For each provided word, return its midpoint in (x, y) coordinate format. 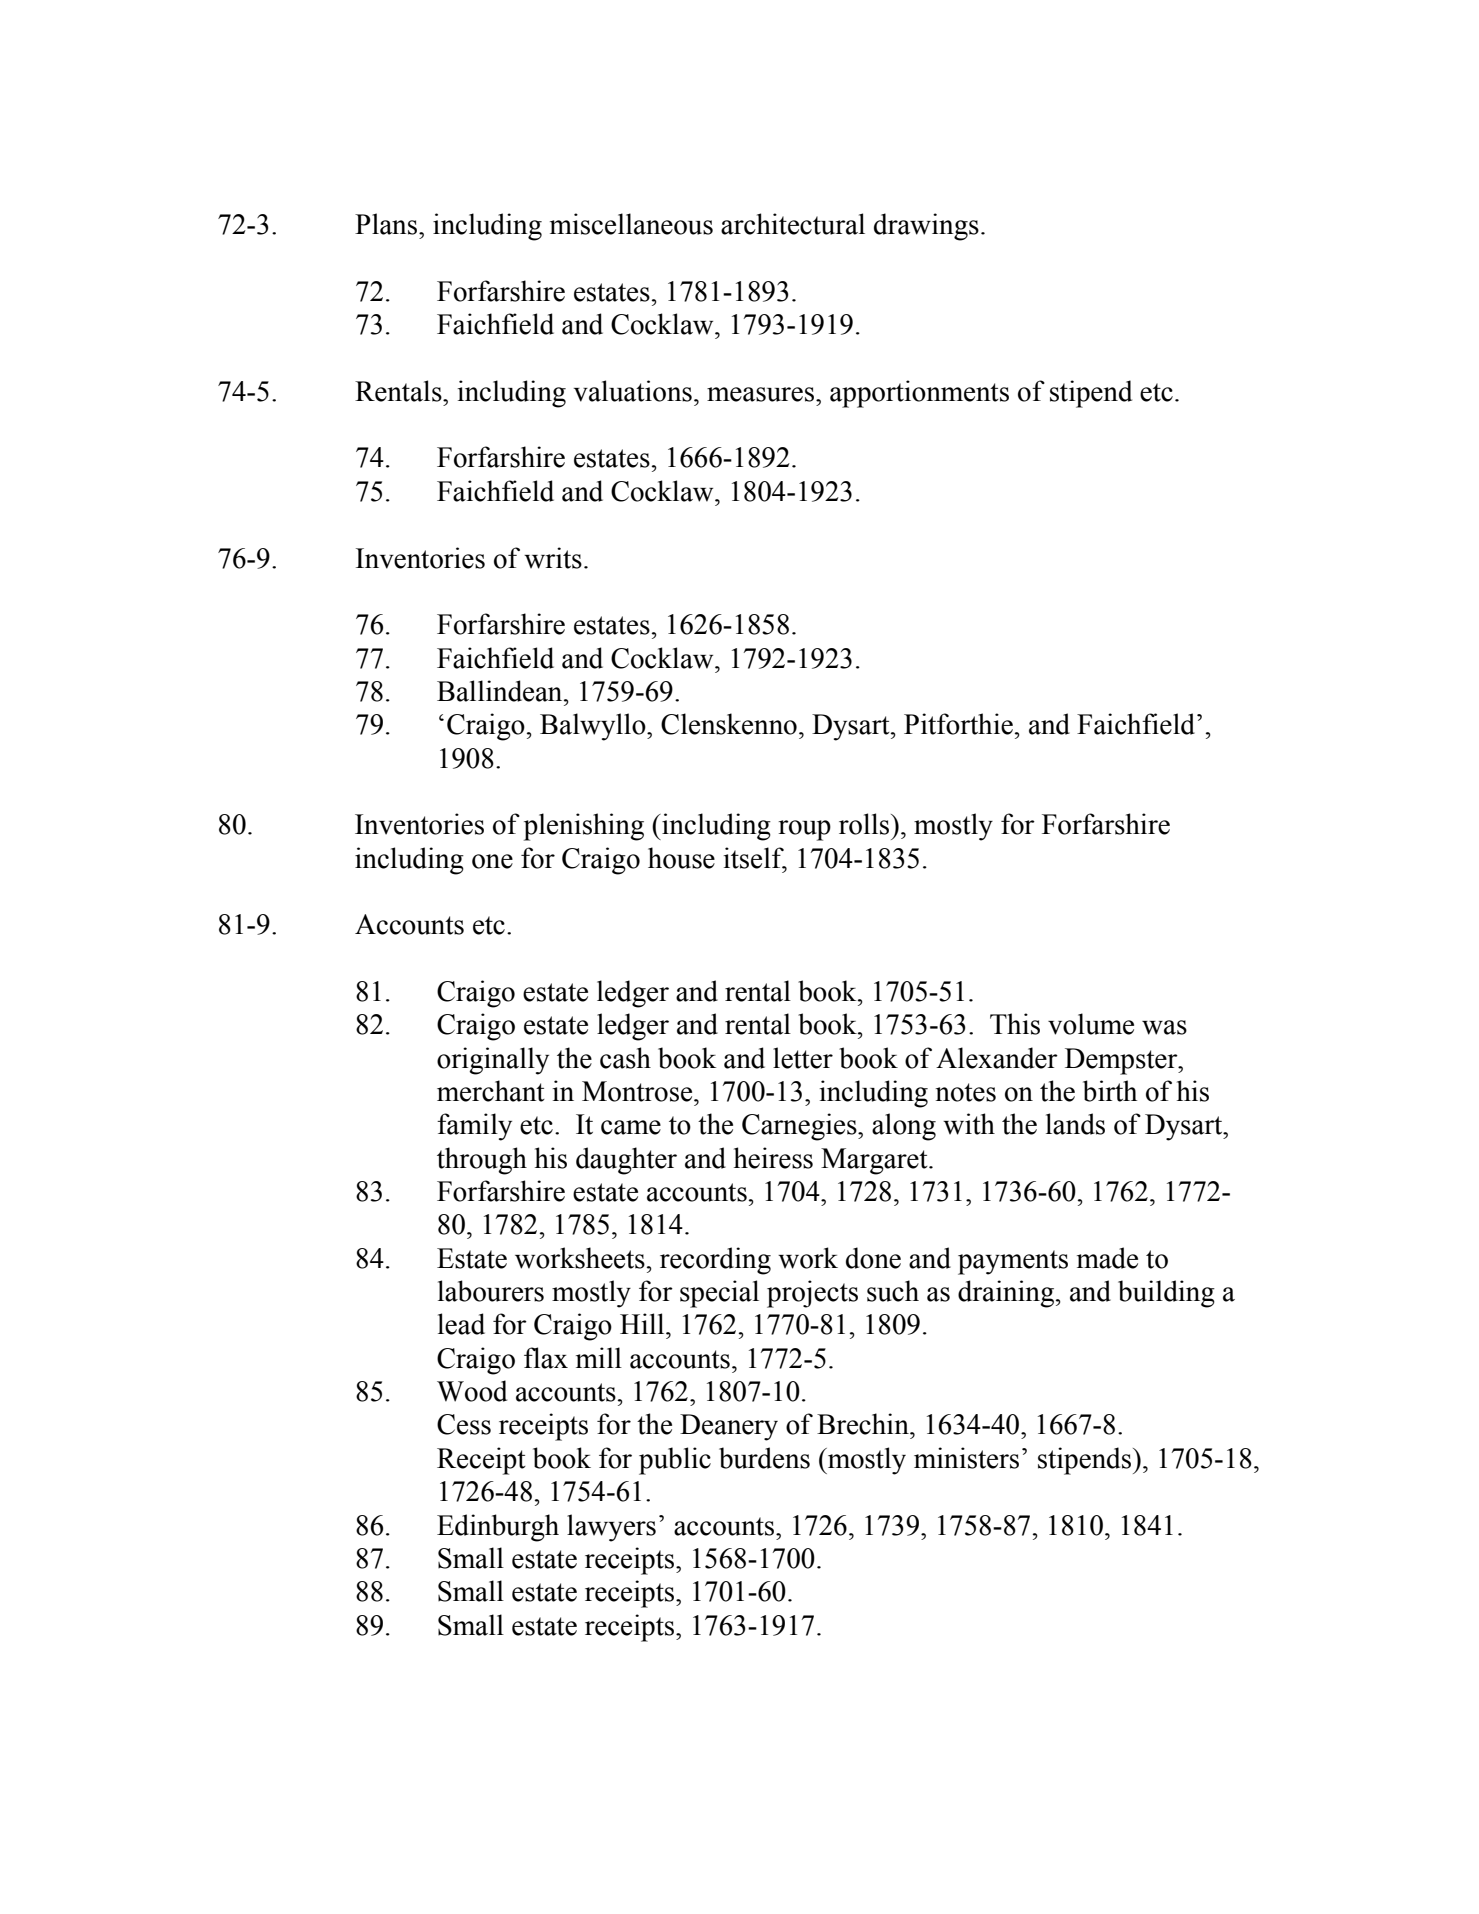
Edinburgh (498, 1528)
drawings (926, 227)
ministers (966, 1458)
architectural (793, 224)
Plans (387, 224)
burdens (764, 1458)
